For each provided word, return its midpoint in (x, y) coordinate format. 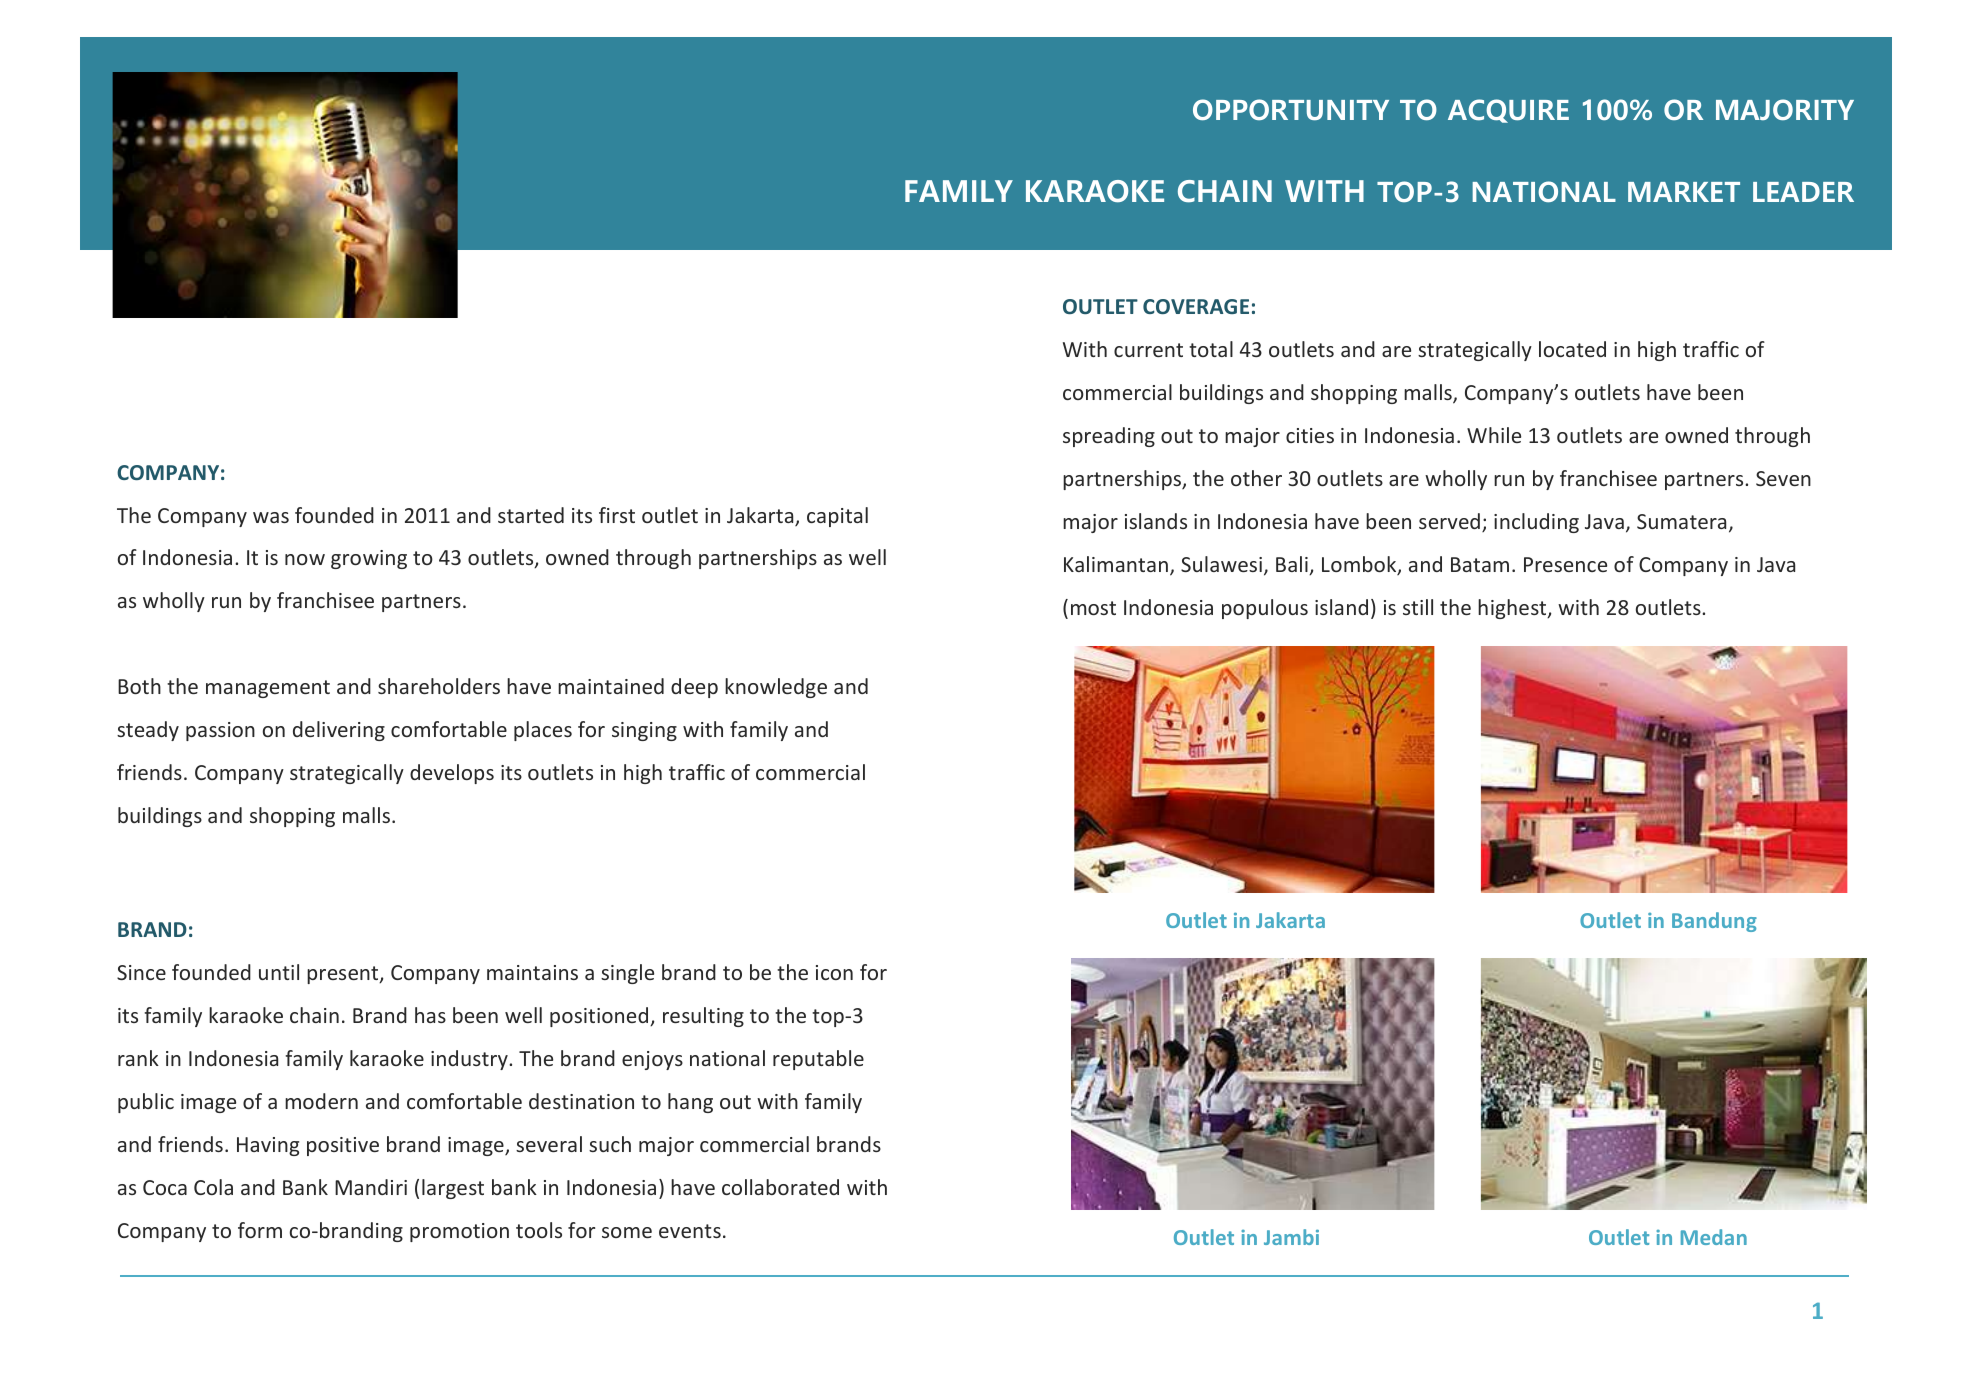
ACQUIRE (1508, 111)
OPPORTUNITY (1291, 109)
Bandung (1714, 922)
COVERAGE (1196, 306)
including (1536, 523)
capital (837, 517)
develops (452, 774)
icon (834, 972)
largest (453, 1189)
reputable (818, 1060)
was (271, 517)
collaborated (780, 1187)
